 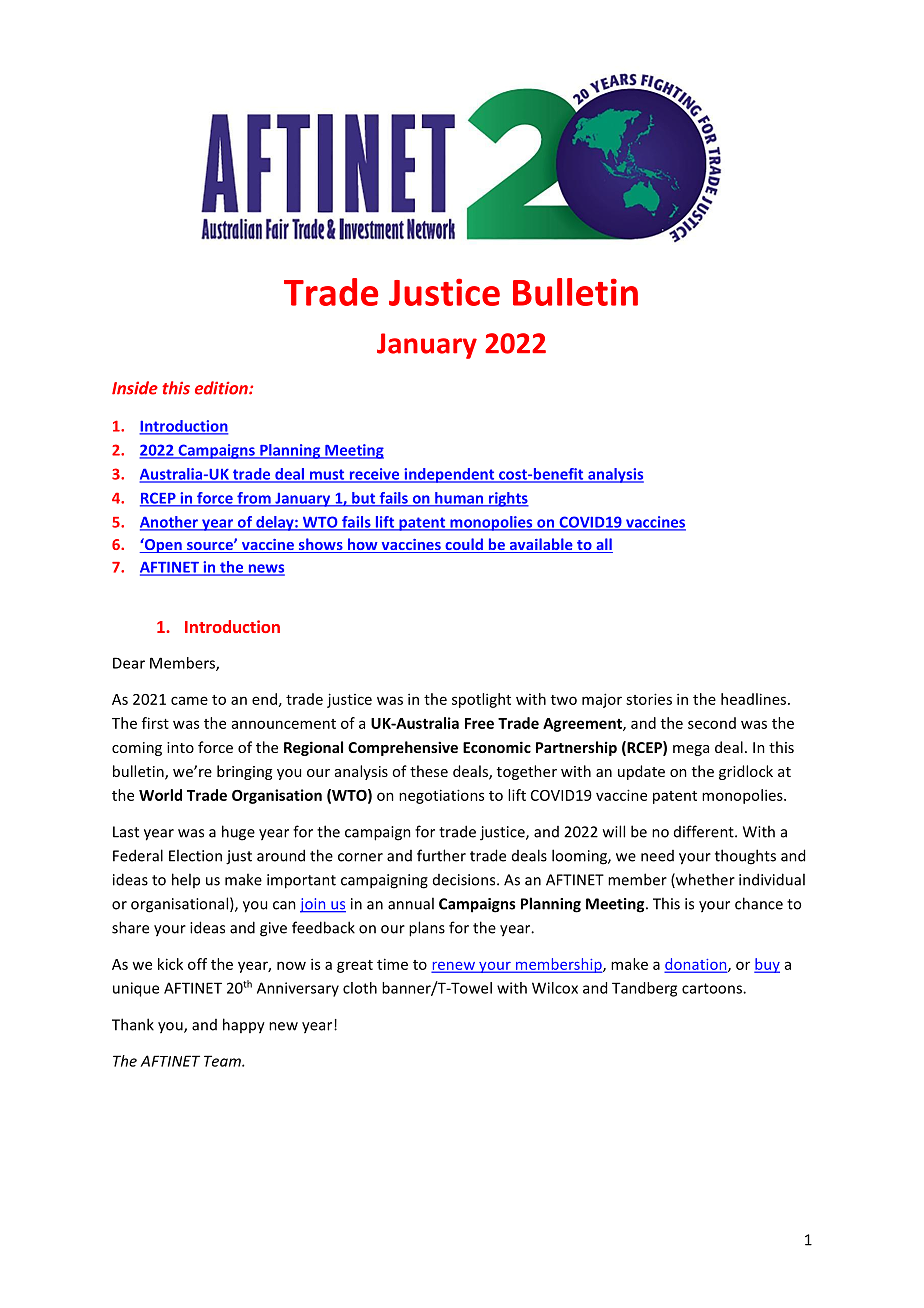 I want to click on World, so click(x=160, y=795).
